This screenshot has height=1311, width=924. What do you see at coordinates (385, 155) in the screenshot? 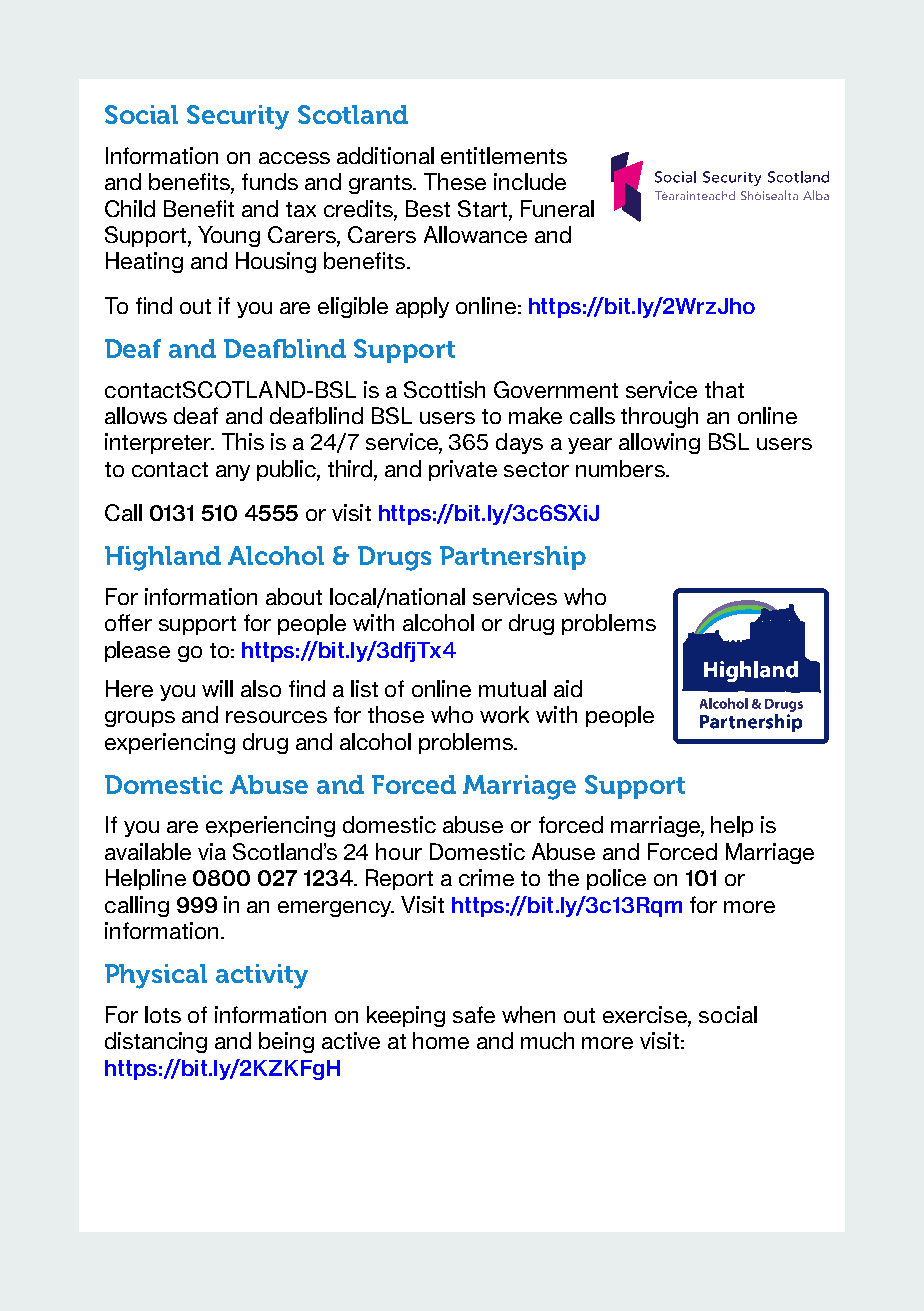
I see `additional` at bounding box center [385, 155].
